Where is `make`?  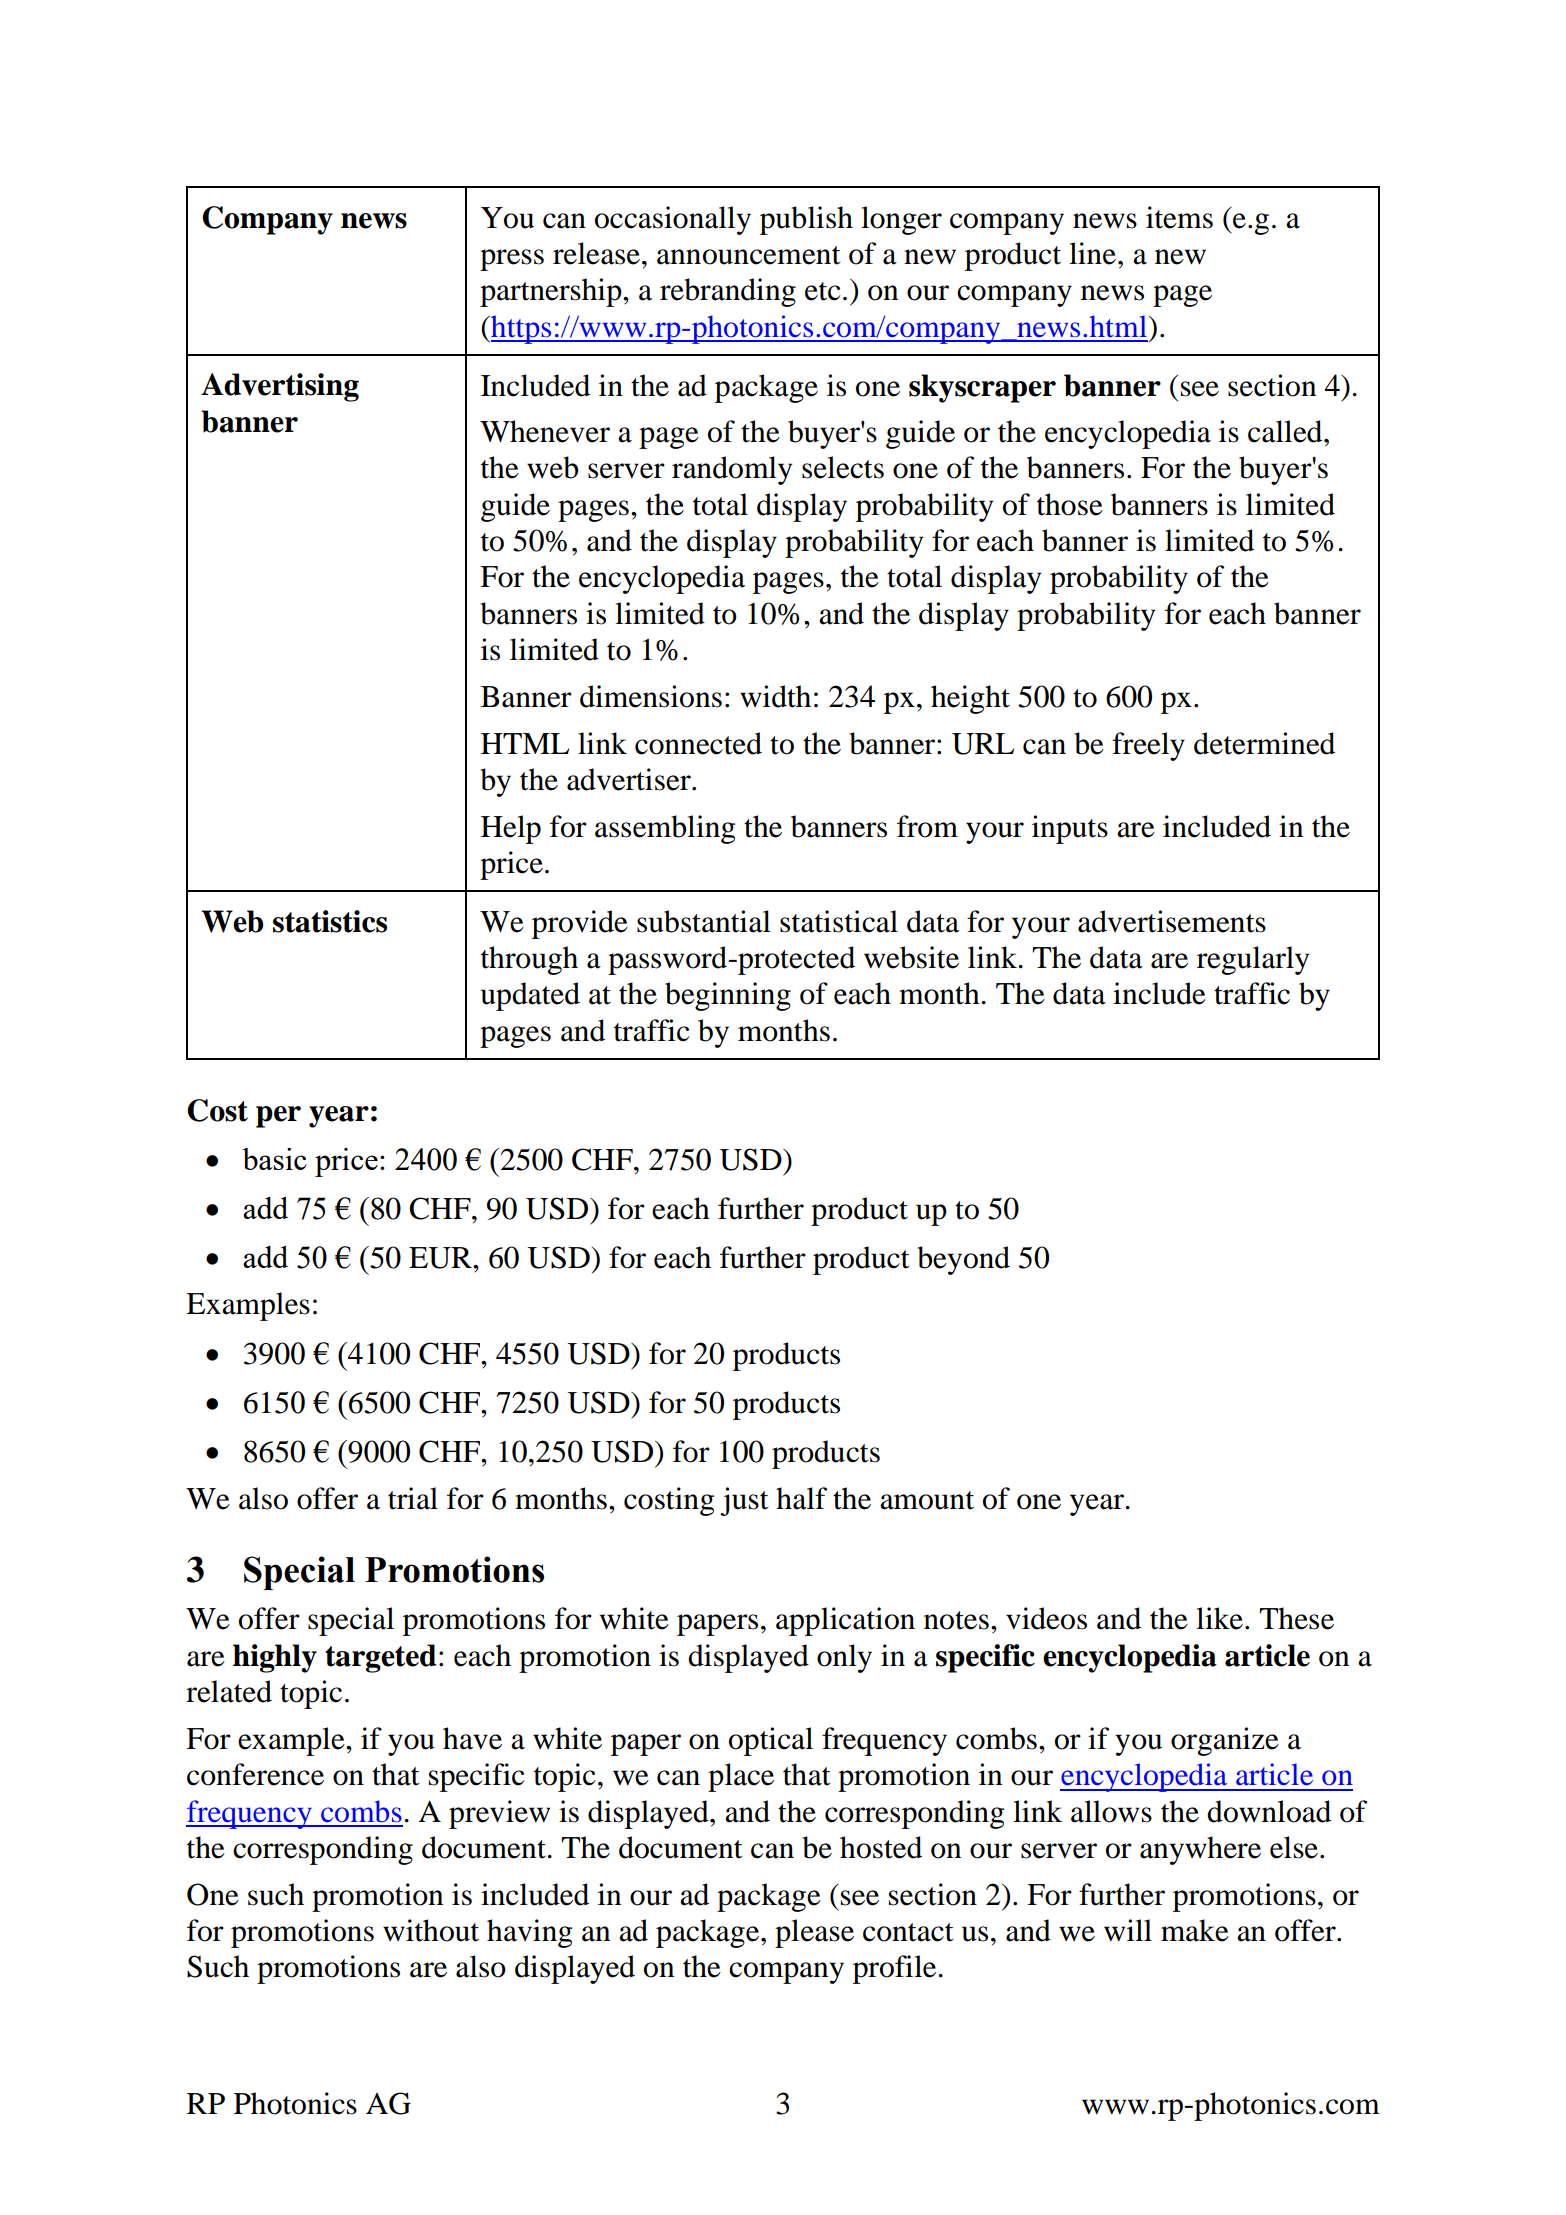
make is located at coordinates (1195, 1930).
